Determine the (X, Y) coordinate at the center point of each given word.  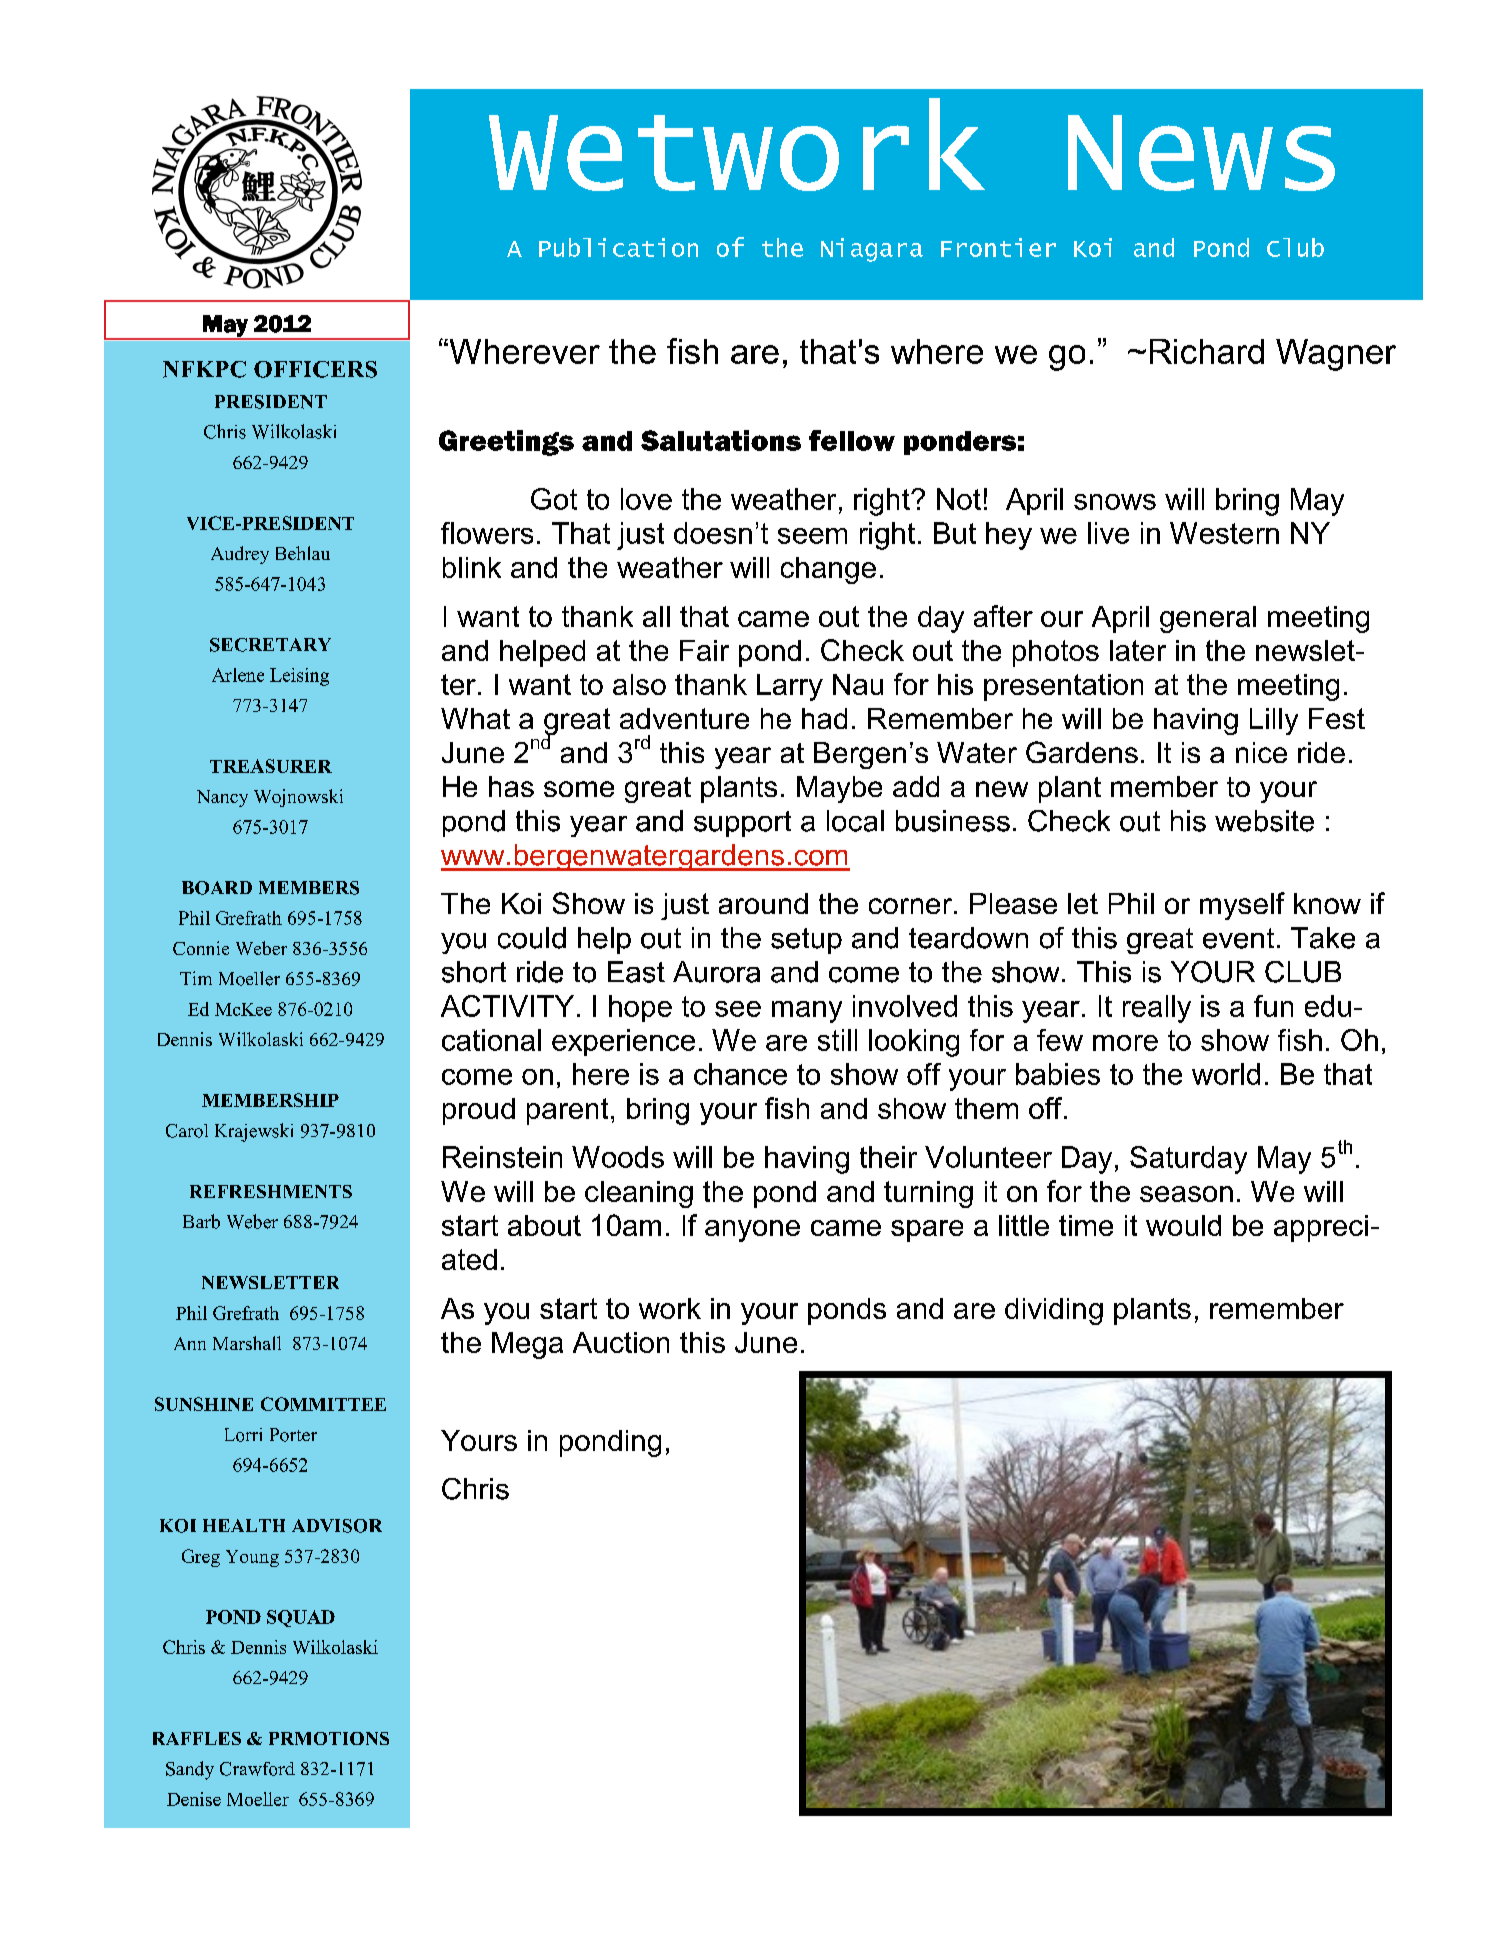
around (763, 903)
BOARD (217, 888)
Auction (621, 1342)
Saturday (1188, 1160)
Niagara (872, 250)
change (828, 570)
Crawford (257, 1769)
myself (1242, 906)
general (1208, 619)
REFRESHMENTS (271, 1191)
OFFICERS (315, 369)
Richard (1207, 351)
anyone (752, 1231)
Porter (293, 1435)
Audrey (240, 555)
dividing (1054, 1311)
